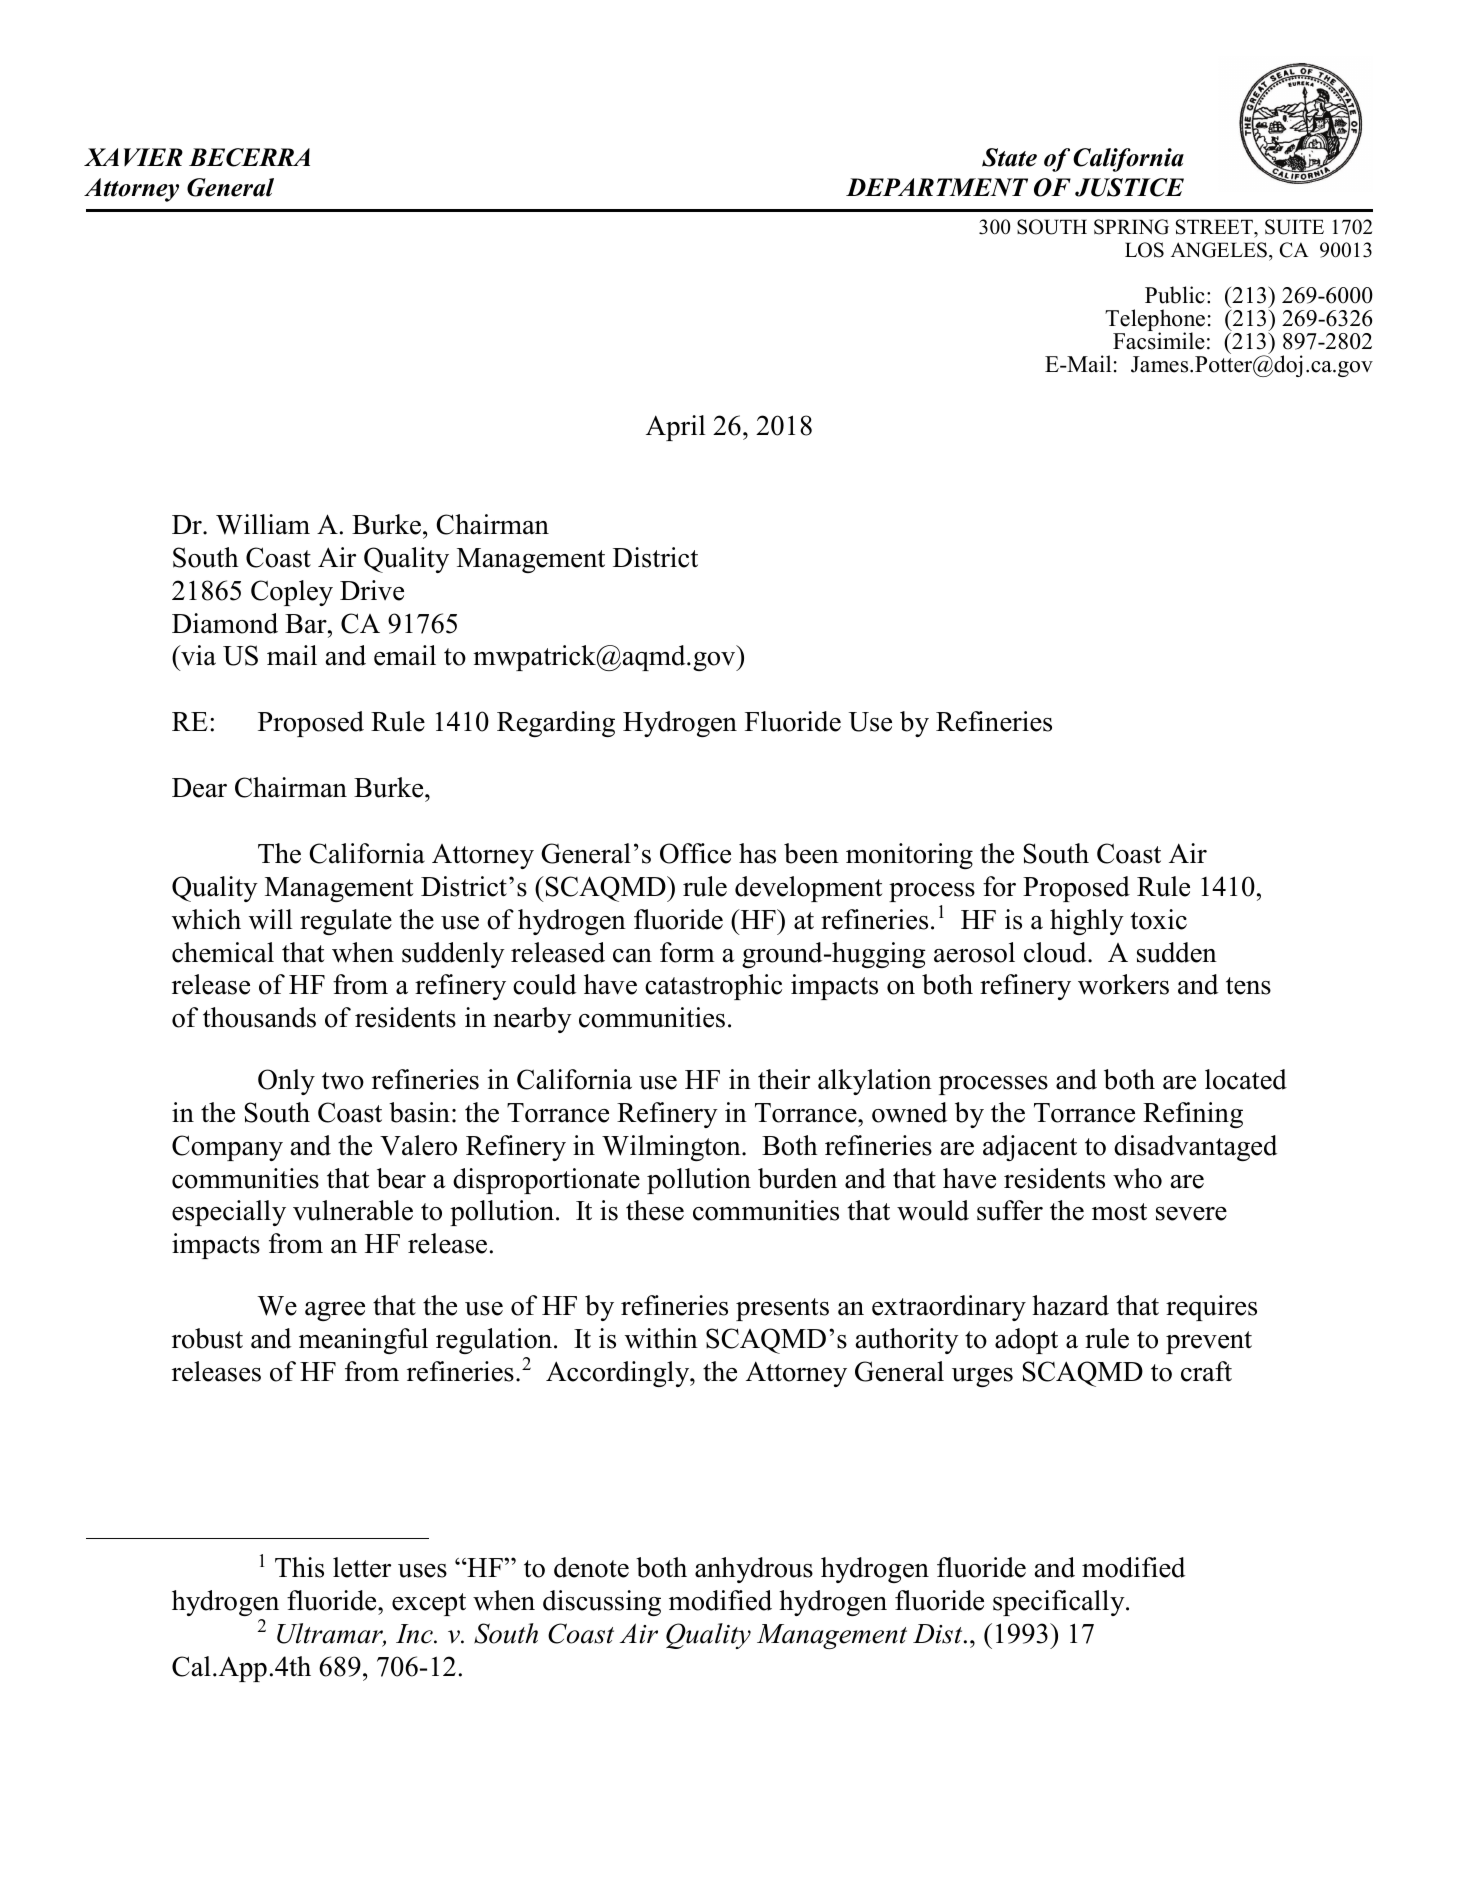 This screenshot has height=1888, width=1459. I want to click on Office, so click(695, 853).
